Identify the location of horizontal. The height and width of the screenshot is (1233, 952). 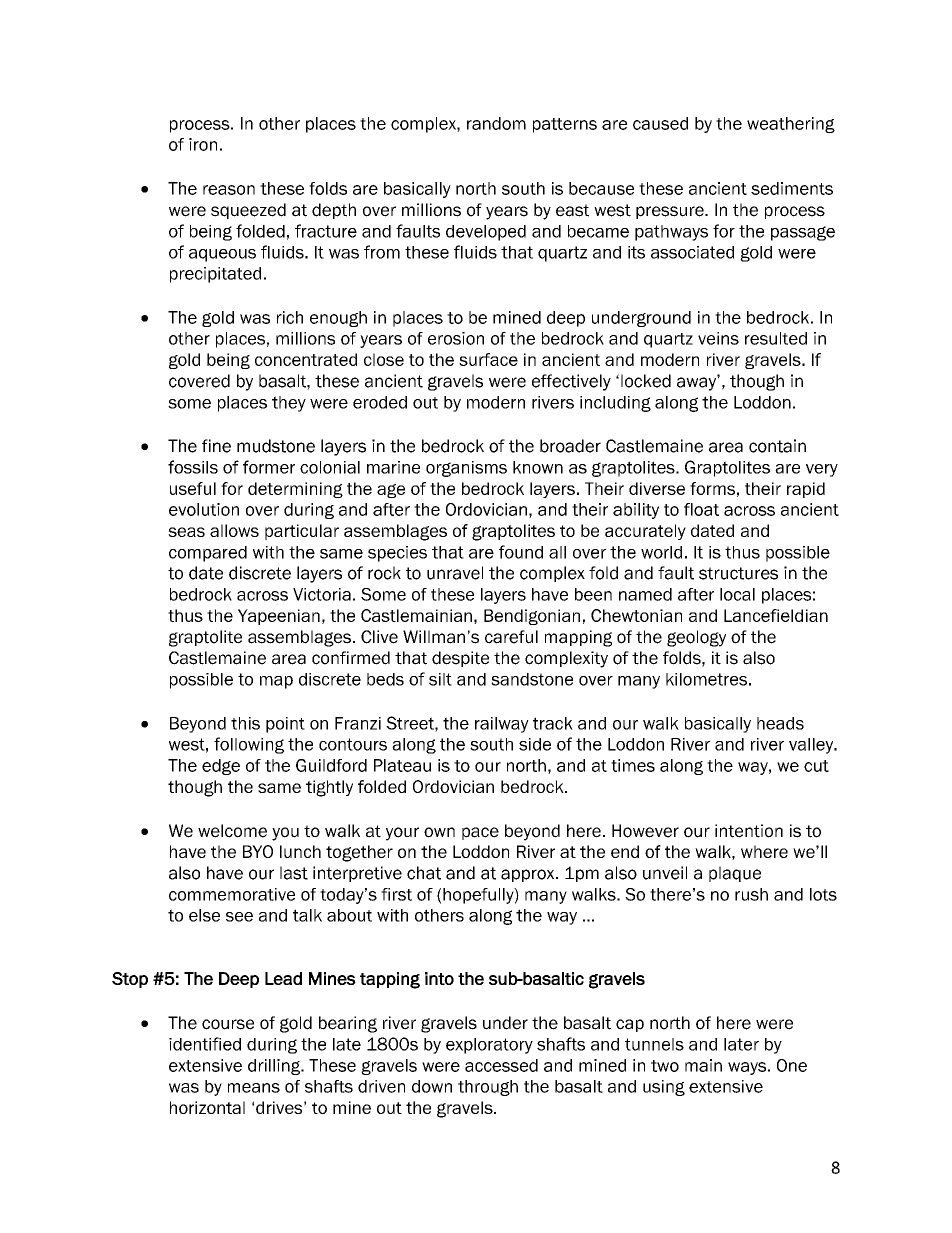
(207, 1107).
